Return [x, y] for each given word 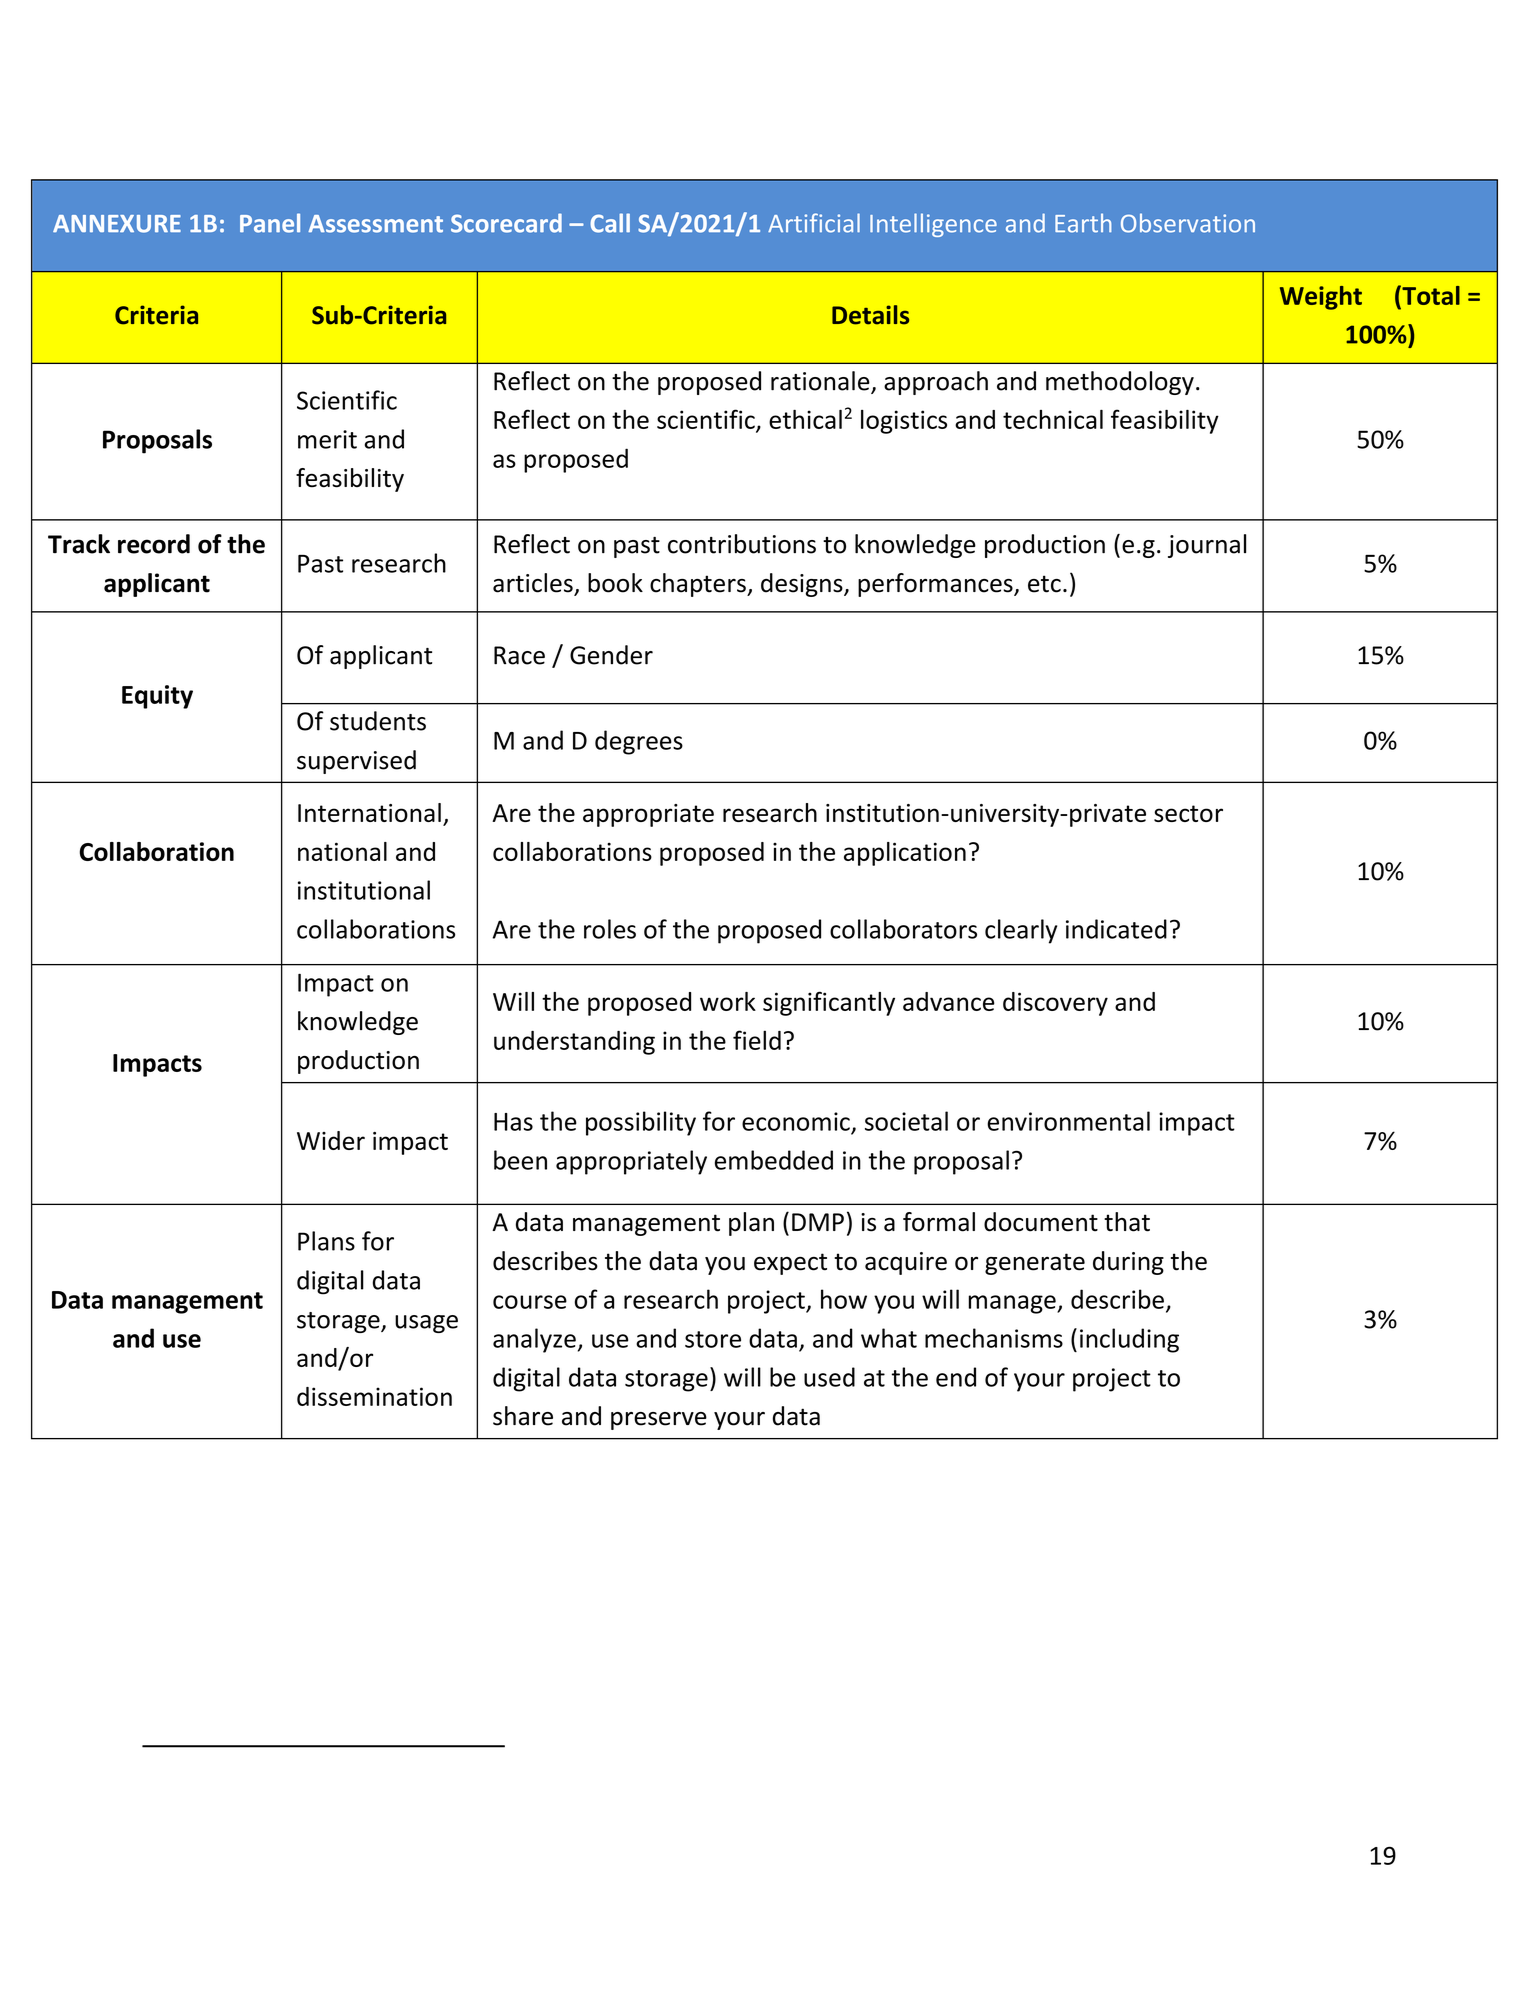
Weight [1321, 298]
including [1129, 1340]
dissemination [374, 1396]
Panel [270, 223]
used [829, 1377]
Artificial [814, 223]
